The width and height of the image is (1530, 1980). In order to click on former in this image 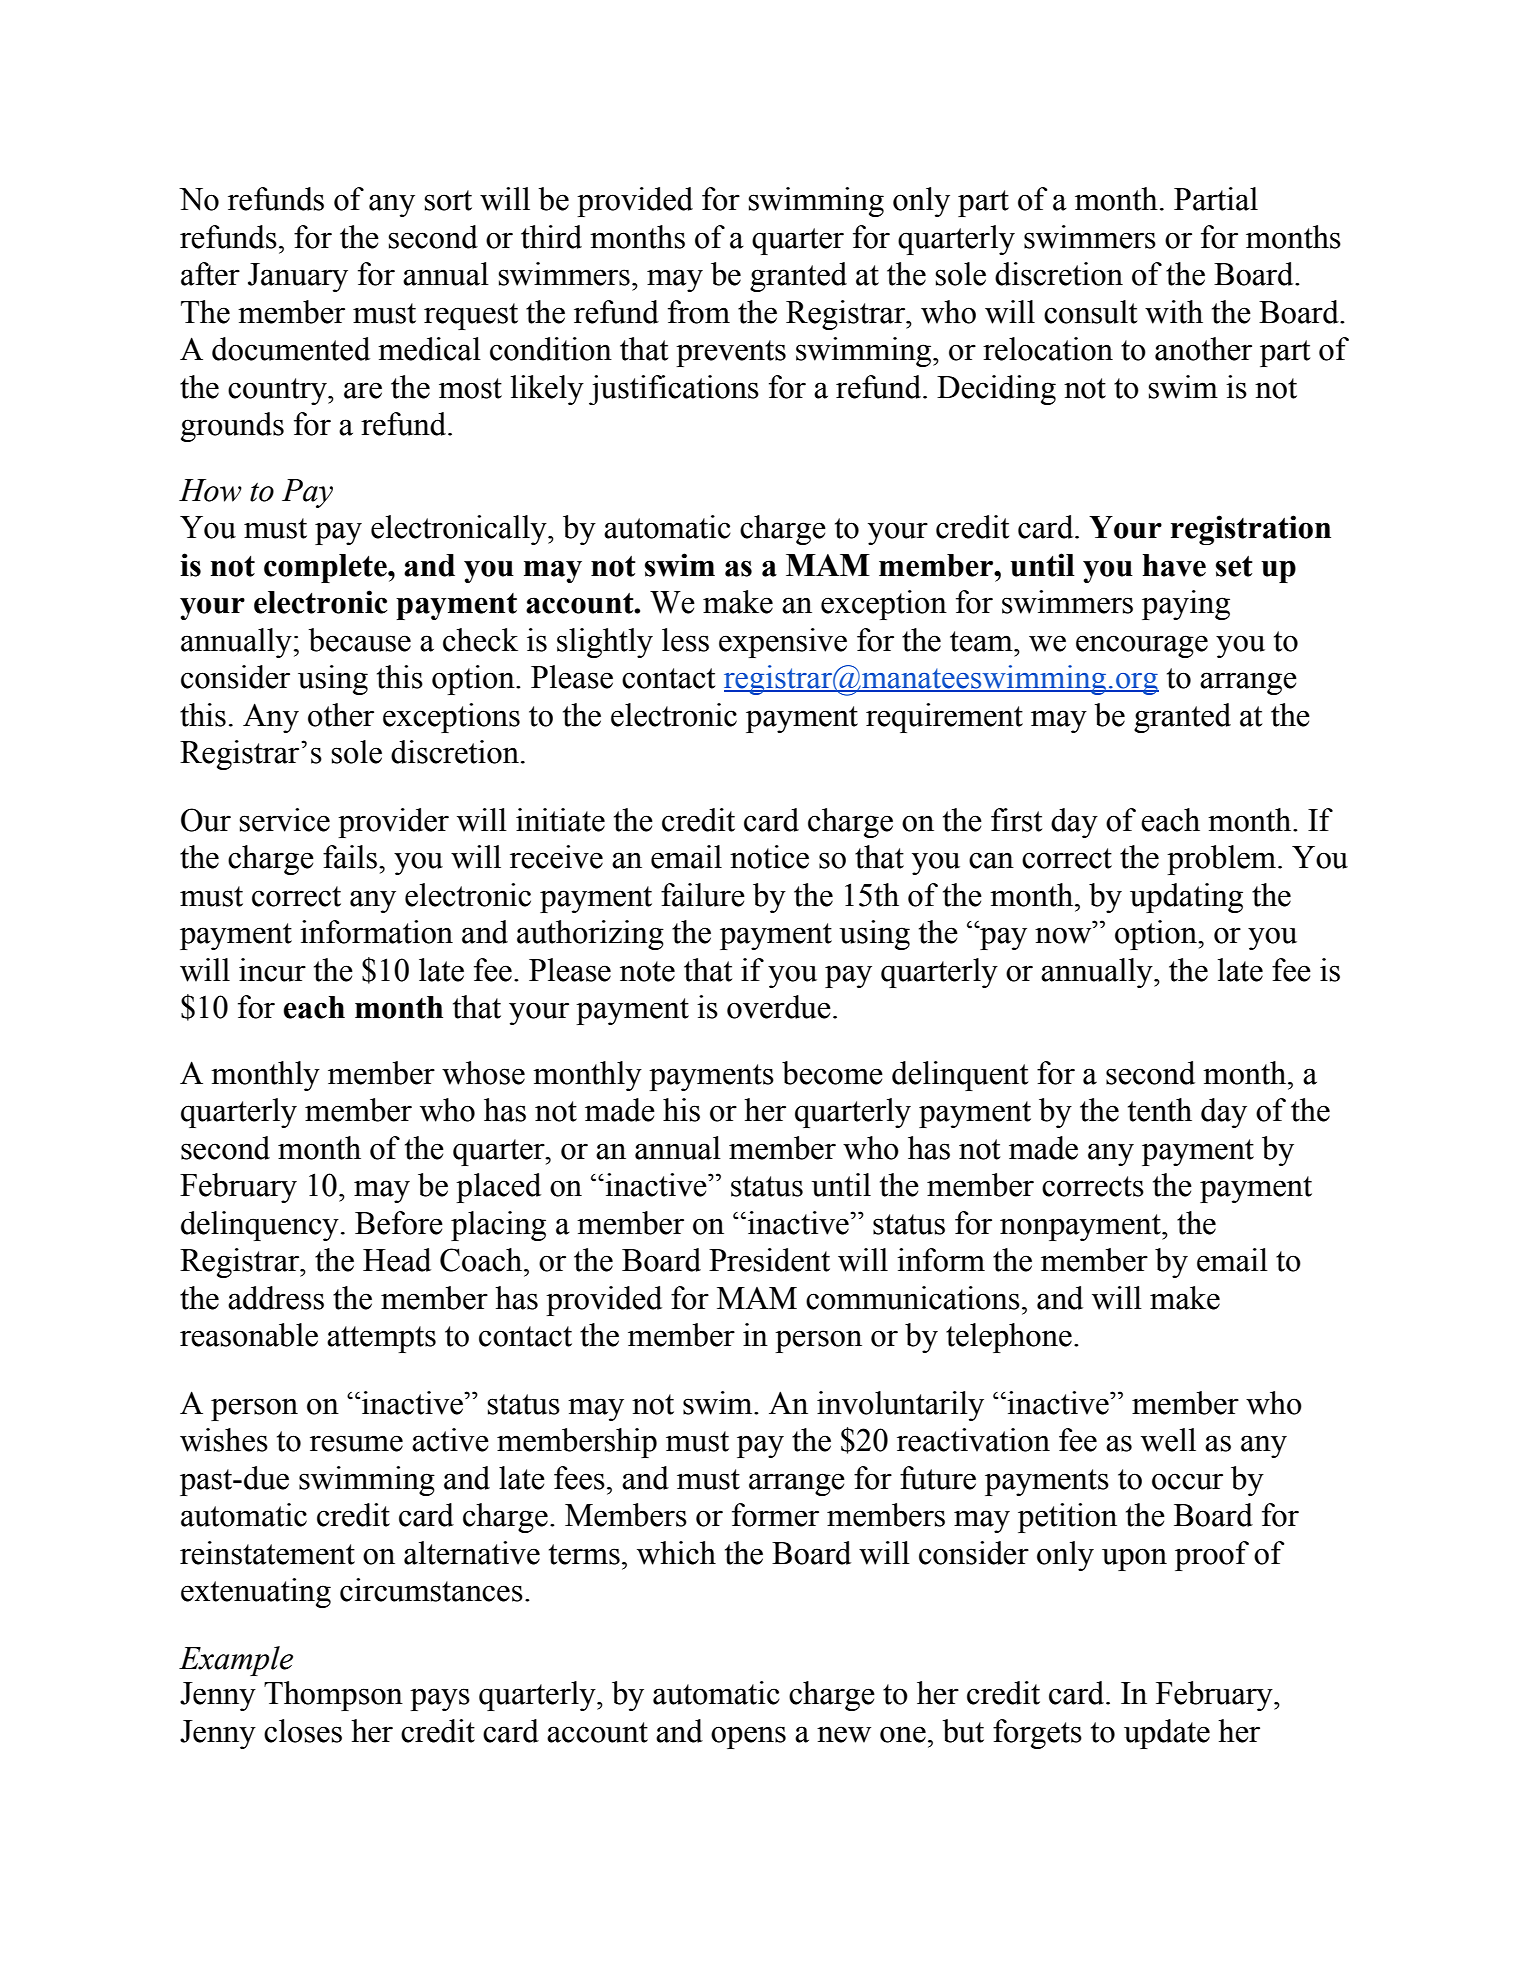, I will do `click(775, 1515)`.
